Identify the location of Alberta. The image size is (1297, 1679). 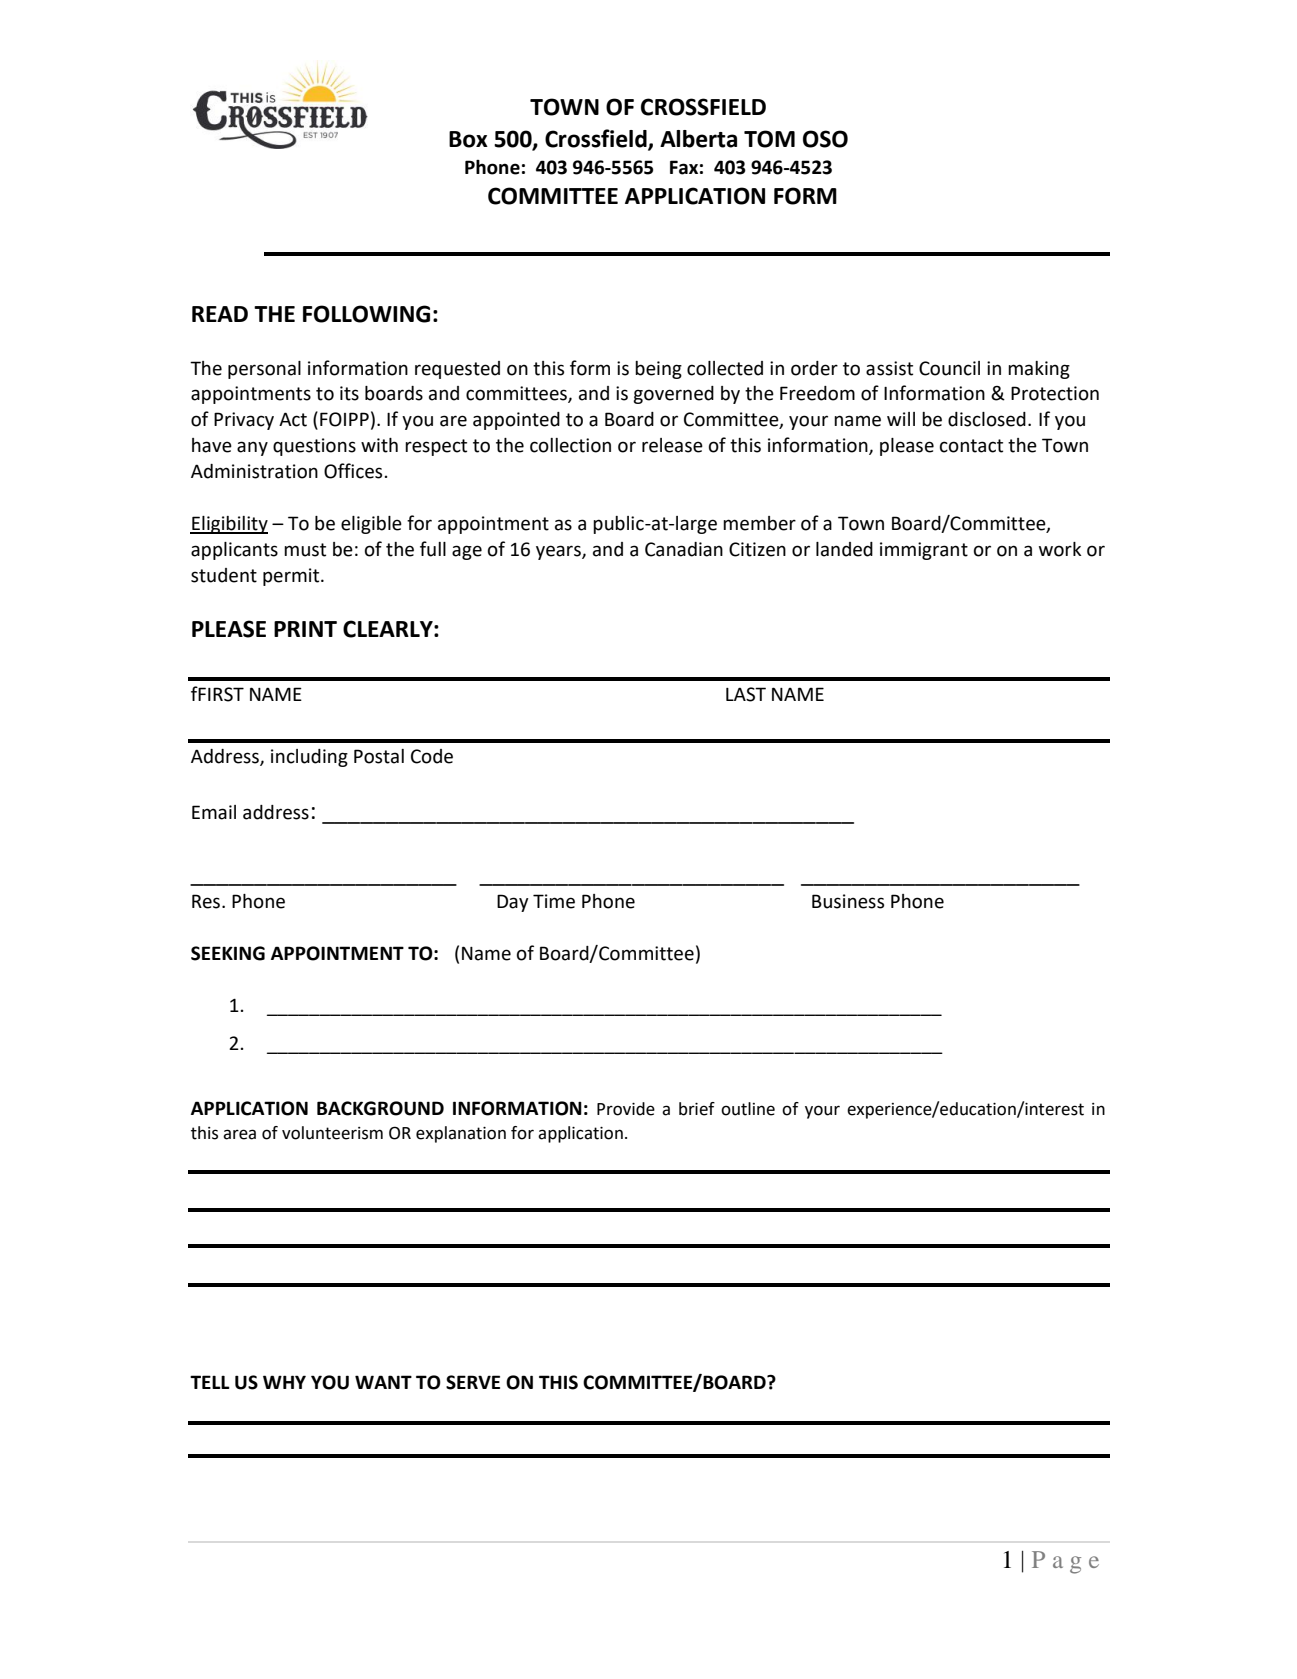
(698, 139).
